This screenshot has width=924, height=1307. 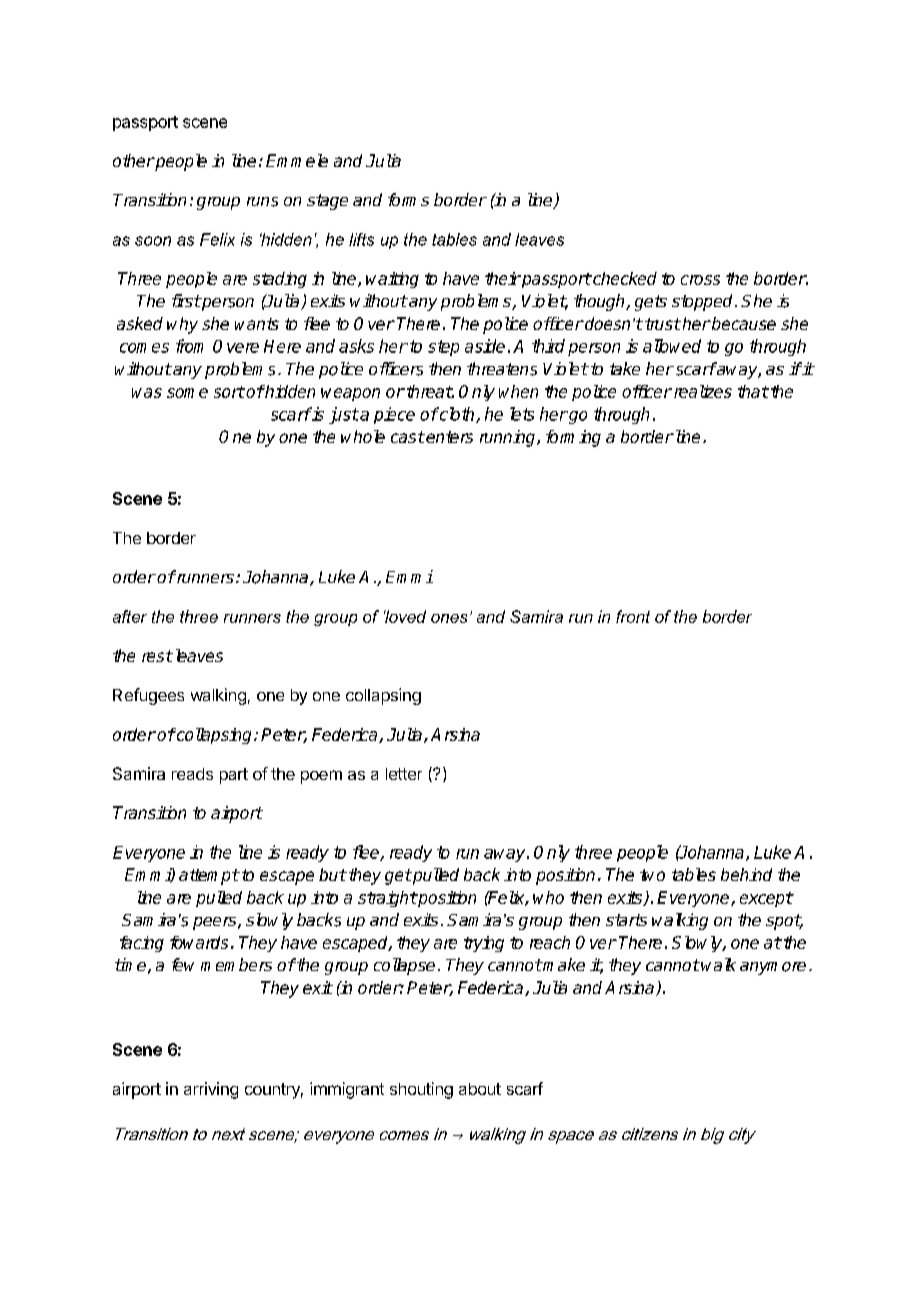 What do you see at coordinates (700, 280) in the screenshot?
I see `cross` at bounding box center [700, 280].
